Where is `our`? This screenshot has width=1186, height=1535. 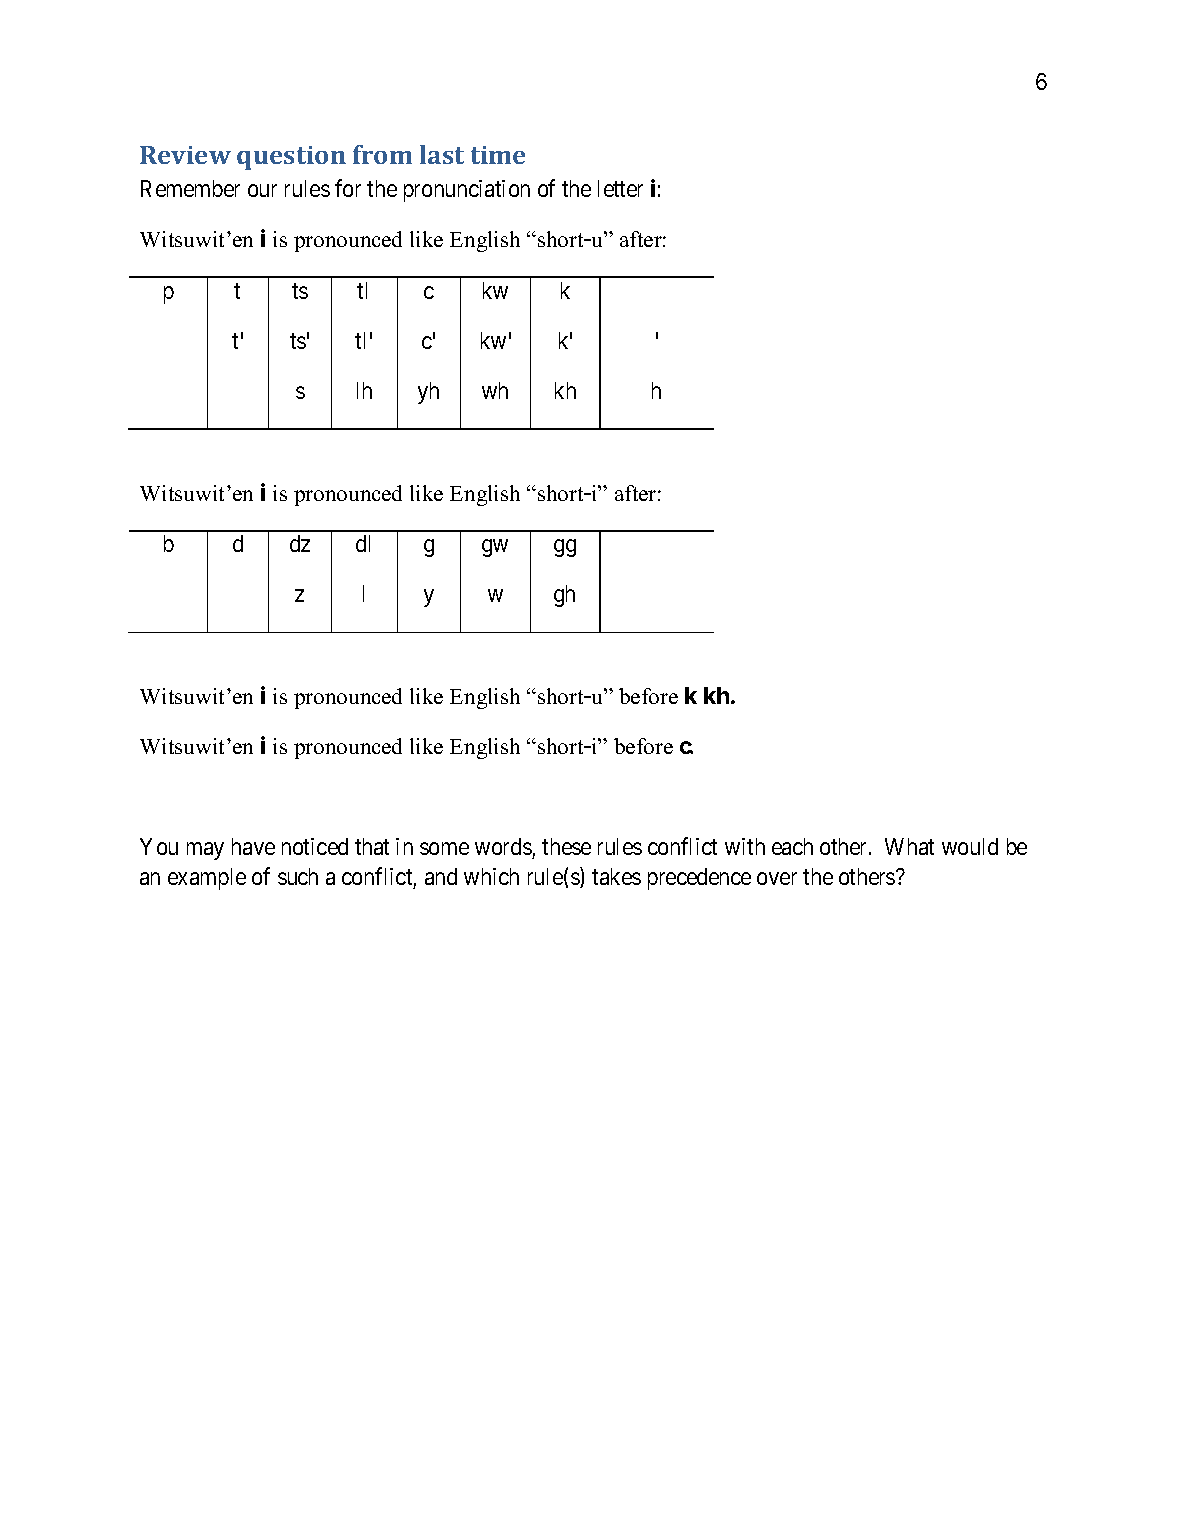 our is located at coordinates (262, 190).
